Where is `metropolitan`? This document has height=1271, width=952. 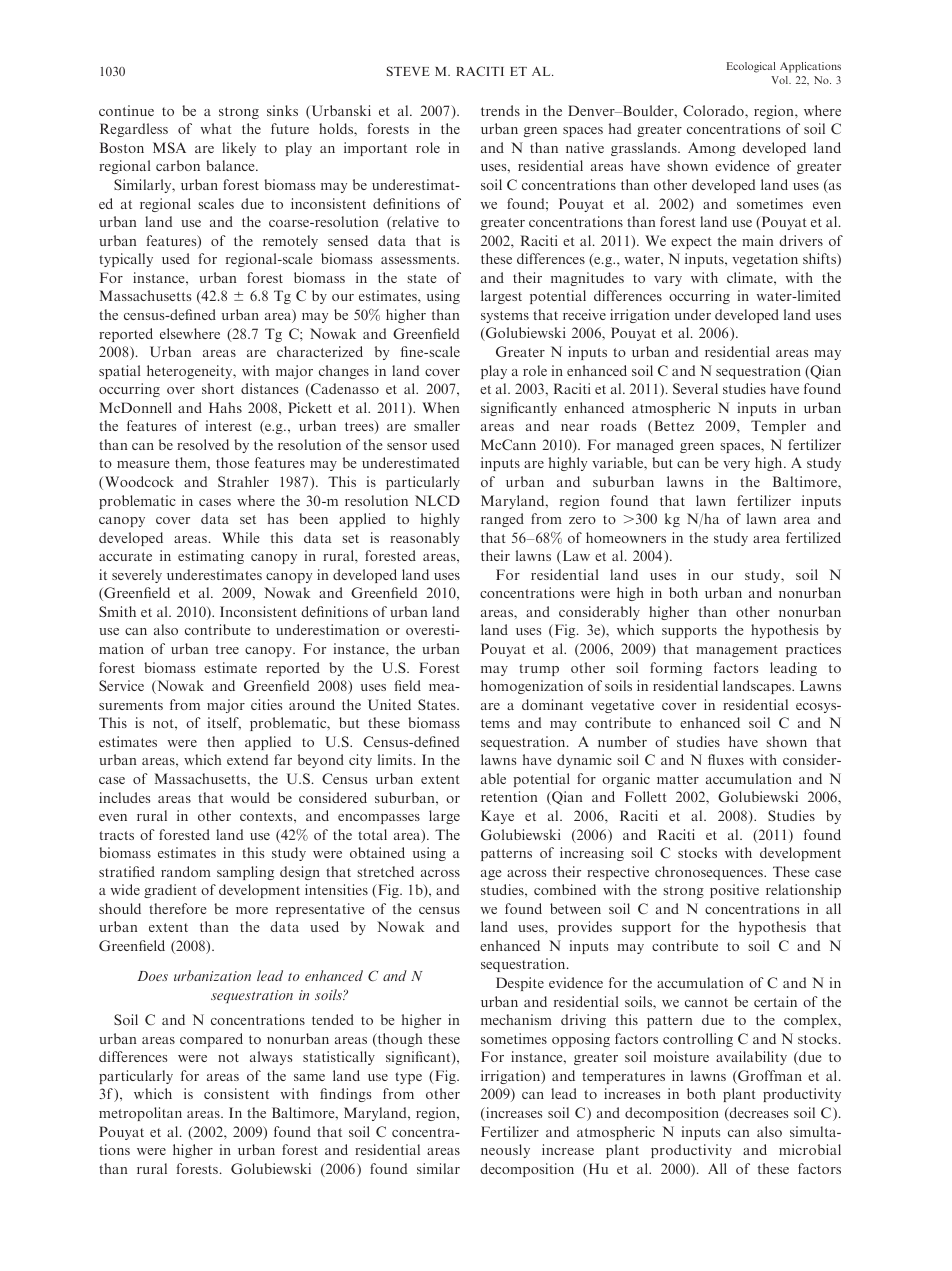
metropolitan is located at coordinates (140, 1114).
